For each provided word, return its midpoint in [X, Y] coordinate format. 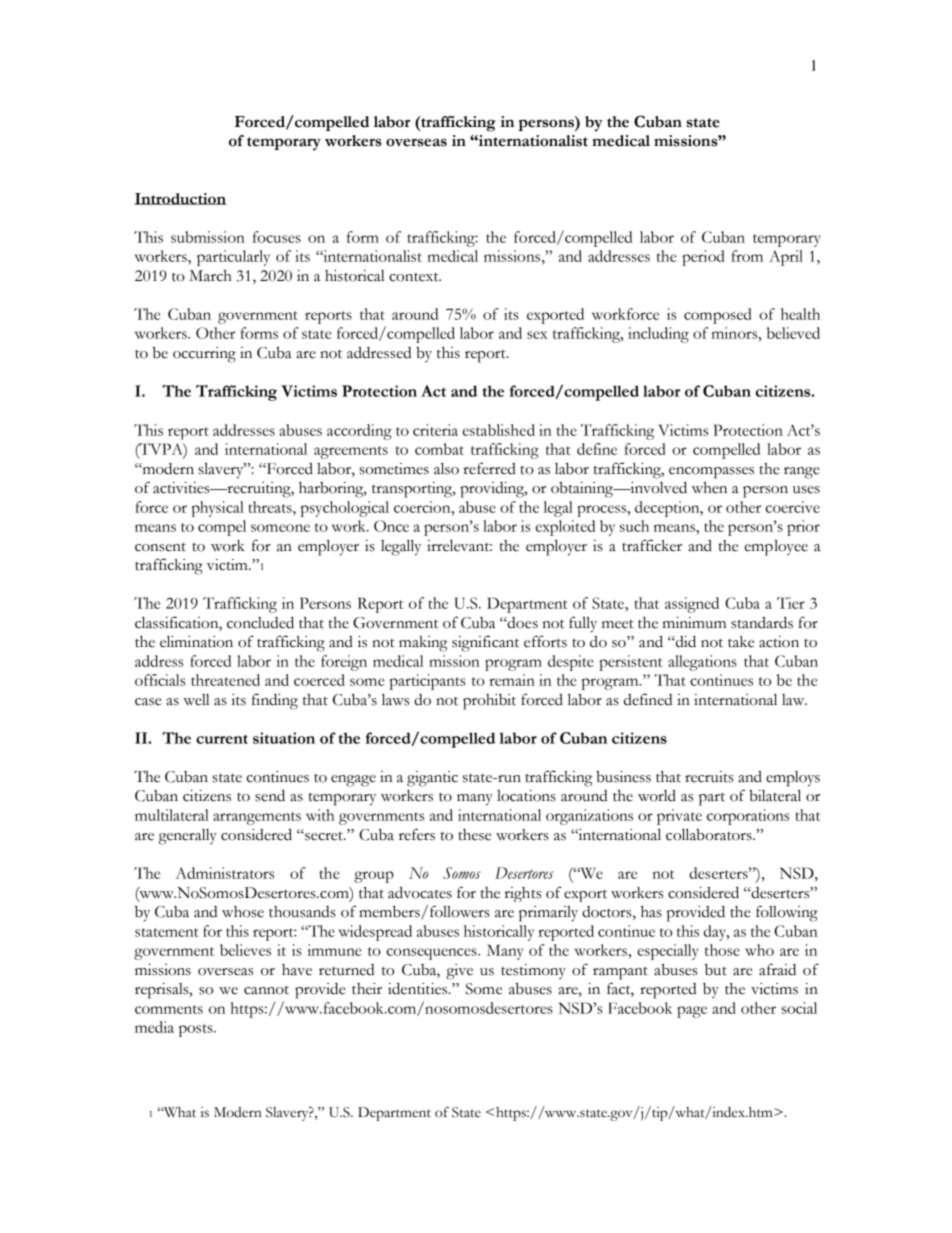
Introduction [180, 199]
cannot [266, 990]
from [747, 256]
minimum [694, 623]
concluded [260, 623]
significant [485, 643]
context [415, 277]
